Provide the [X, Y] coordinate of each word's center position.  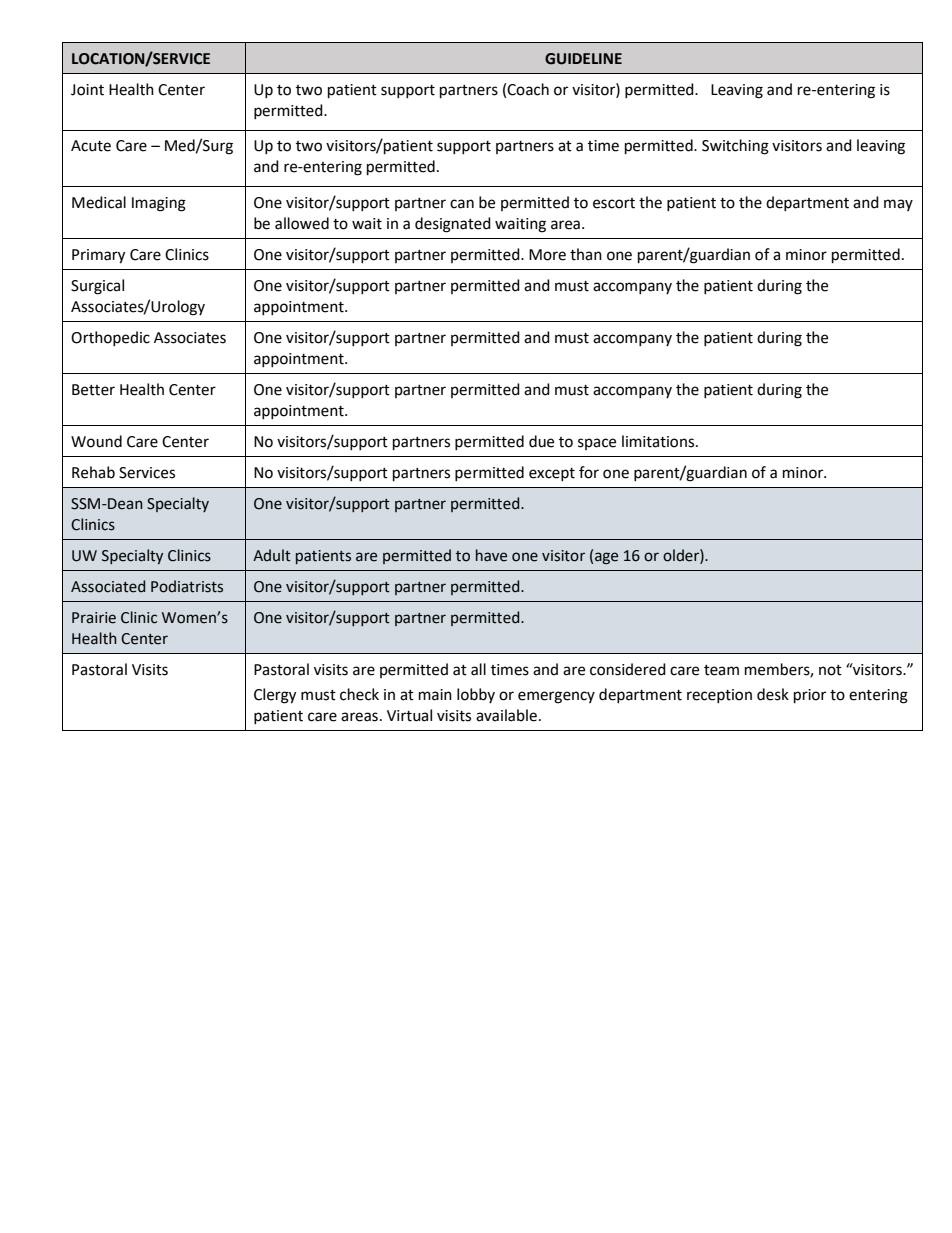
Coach [528, 89]
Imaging [159, 204]
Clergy [275, 696]
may [898, 205]
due [541, 441]
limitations [659, 441]
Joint [87, 90]
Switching [735, 147]
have [491, 555]
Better [93, 390]
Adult [272, 555]
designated [453, 225]
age [606, 558]
